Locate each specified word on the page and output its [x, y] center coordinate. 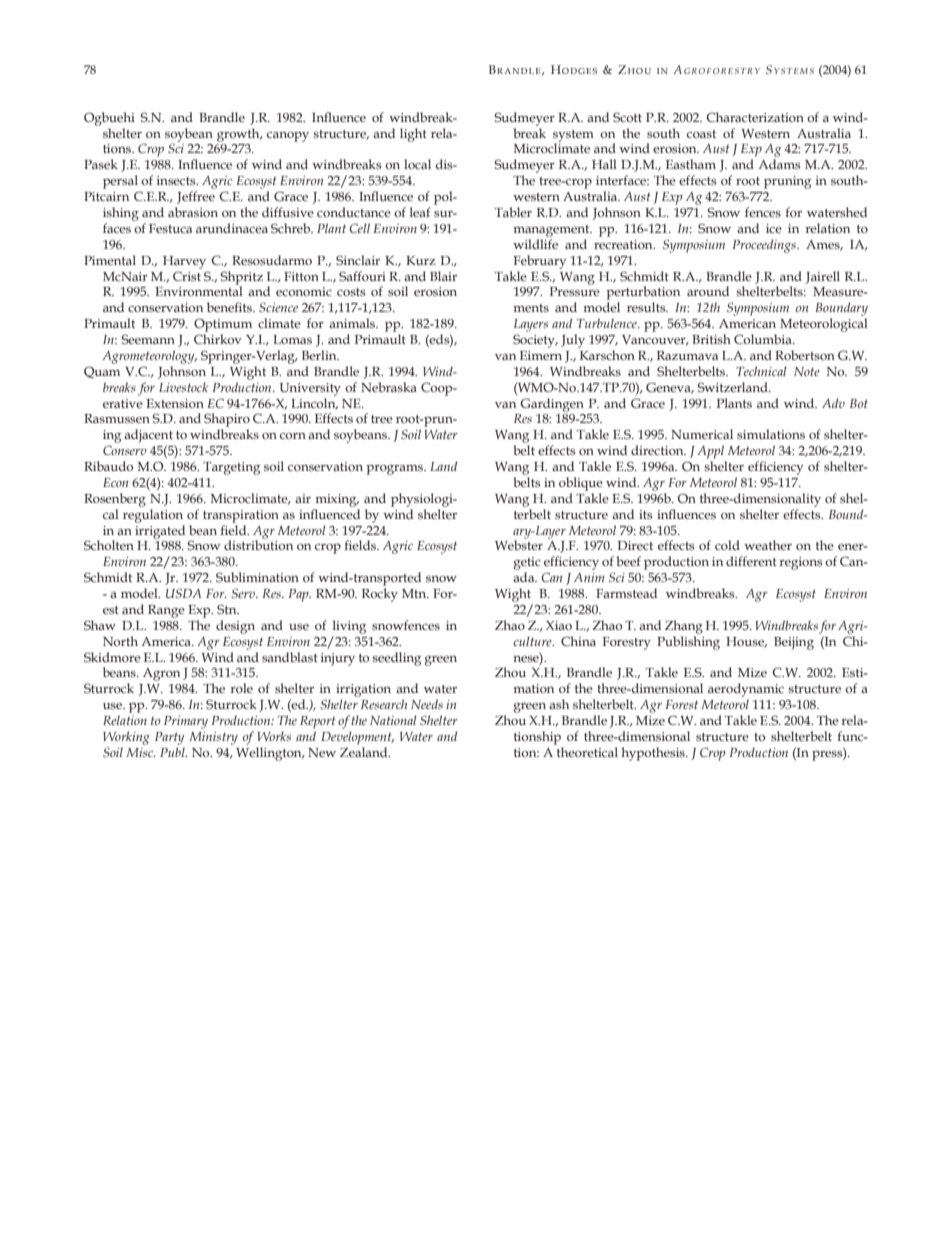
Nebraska [389, 387]
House [746, 642]
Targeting [231, 468]
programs [395, 470]
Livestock [183, 387]
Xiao [559, 625]
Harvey [184, 262]
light [413, 135]
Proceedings [765, 246]
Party [169, 738]
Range [166, 611]
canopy [288, 137]
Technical [761, 371]
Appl [710, 452]
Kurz [421, 260]
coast [701, 134]
